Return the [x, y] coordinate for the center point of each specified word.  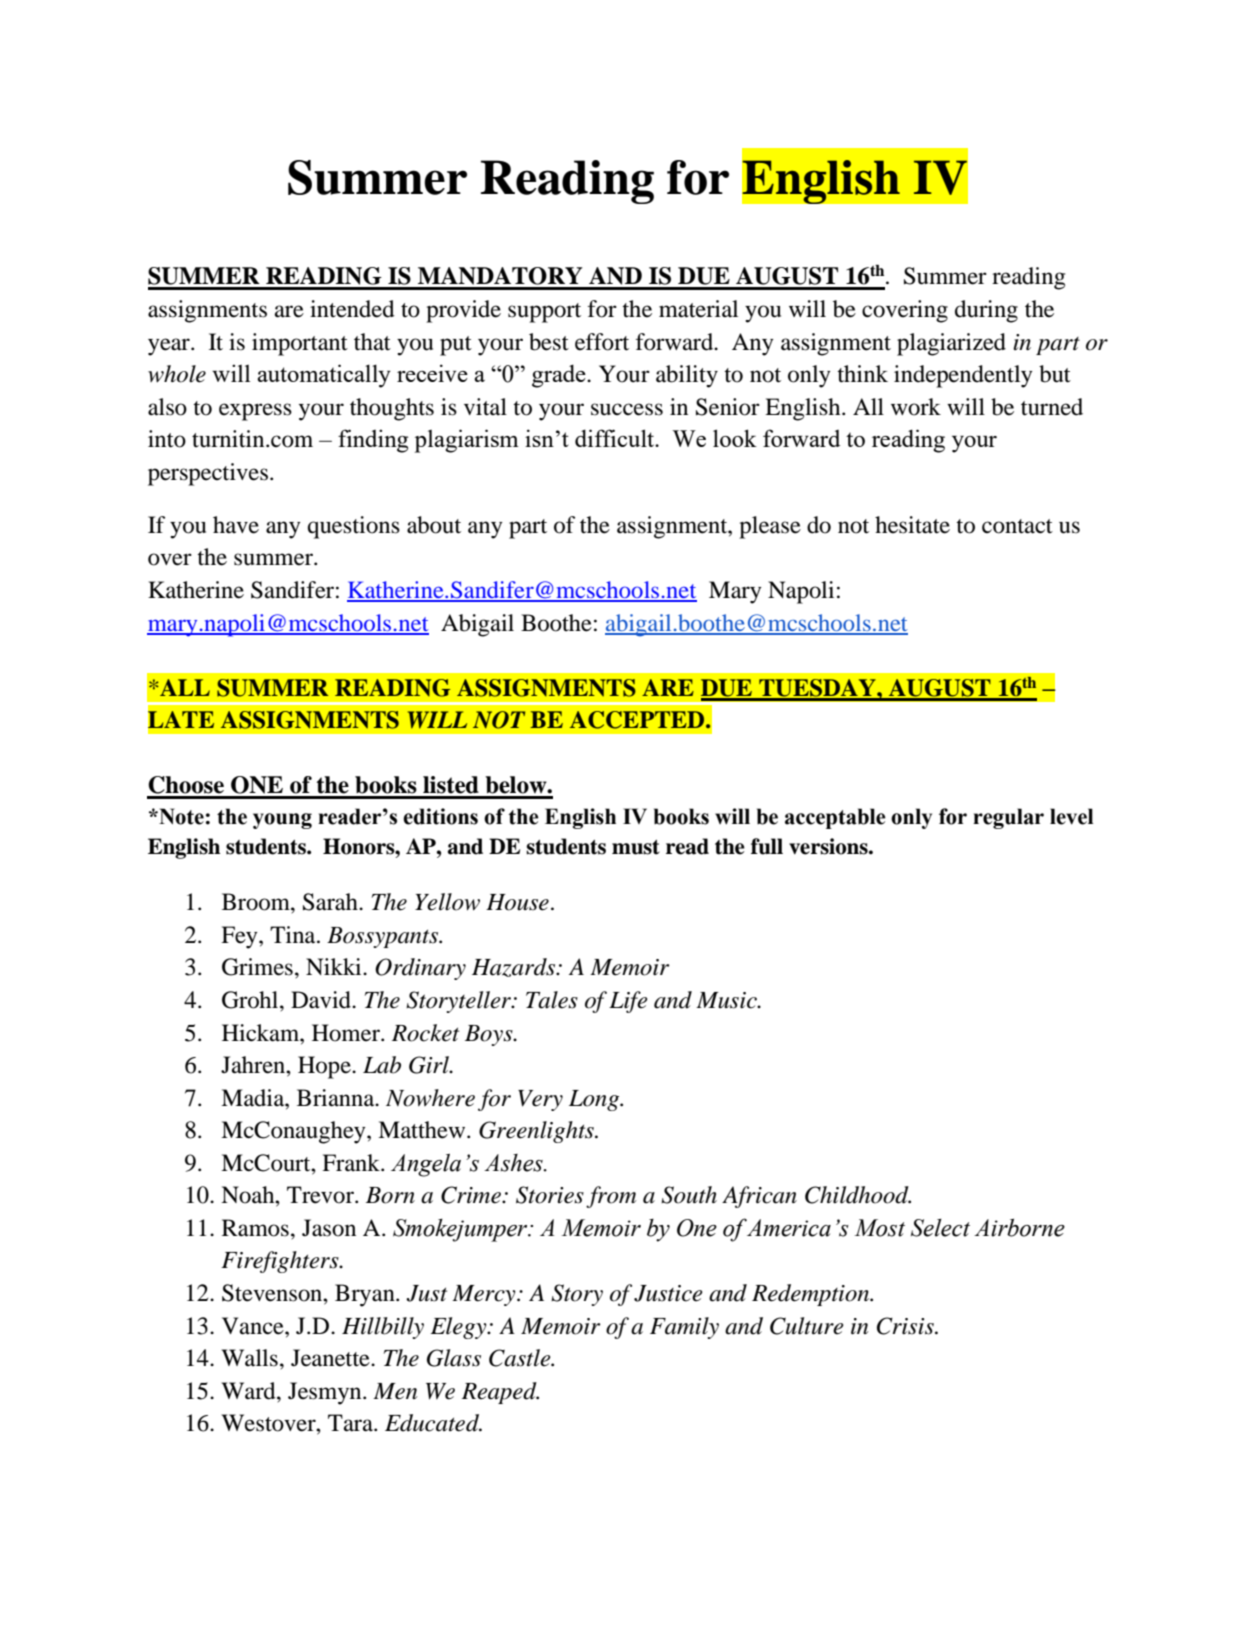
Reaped [500, 1393]
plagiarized [951, 344]
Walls [250, 1358]
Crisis [906, 1326]
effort [602, 342]
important [300, 344]
